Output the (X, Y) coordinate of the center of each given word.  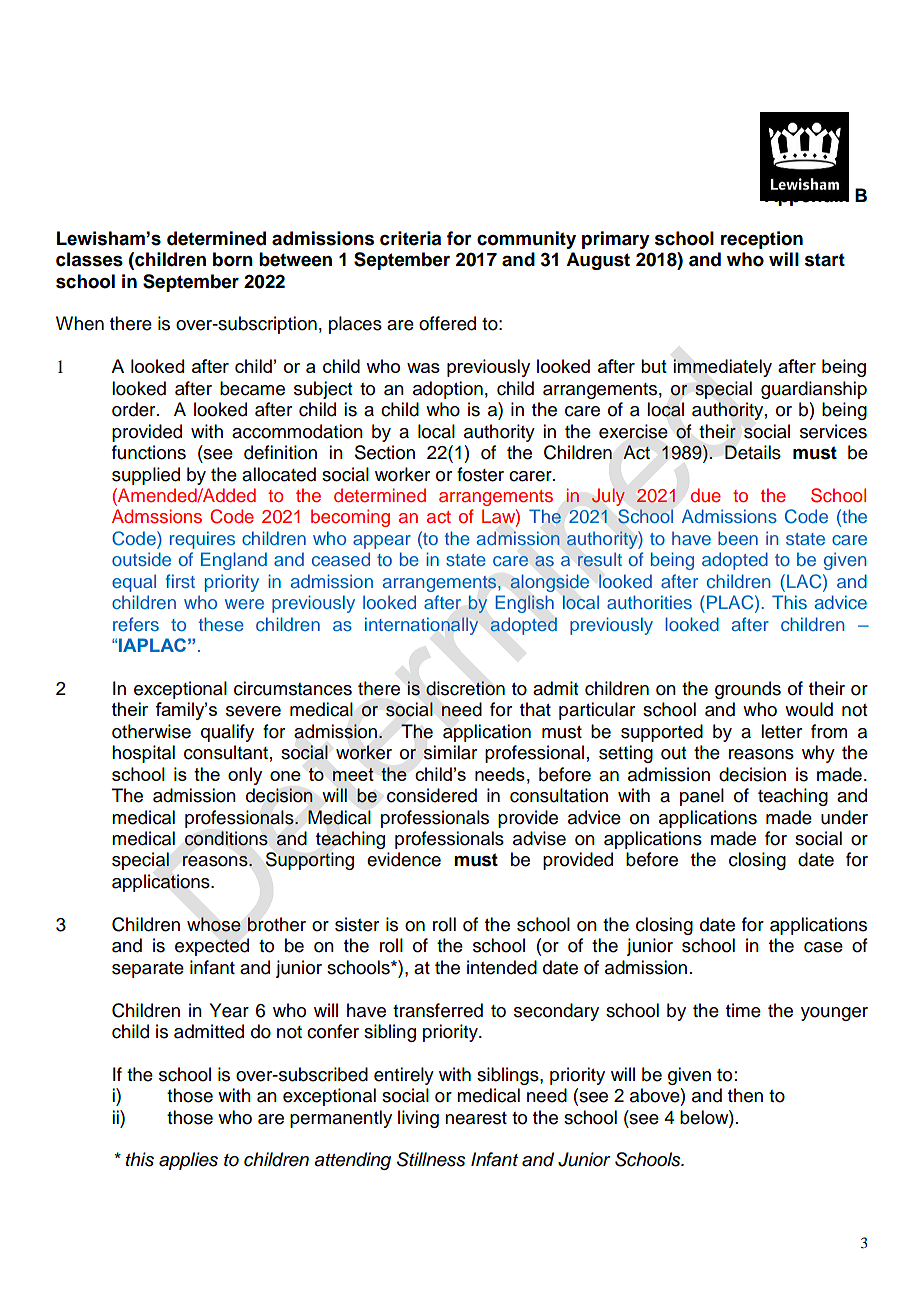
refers (136, 624)
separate (148, 970)
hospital (143, 754)
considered (432, 795)
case (823, 947)
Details (753, 452)
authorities (649, 602)
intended (502, 967)
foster (480, 474)
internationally (422, 626)
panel (702, 797)
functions (149, 452)
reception (762, 240)
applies (188, 1161)
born (233, 259)
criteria (410, 238)
